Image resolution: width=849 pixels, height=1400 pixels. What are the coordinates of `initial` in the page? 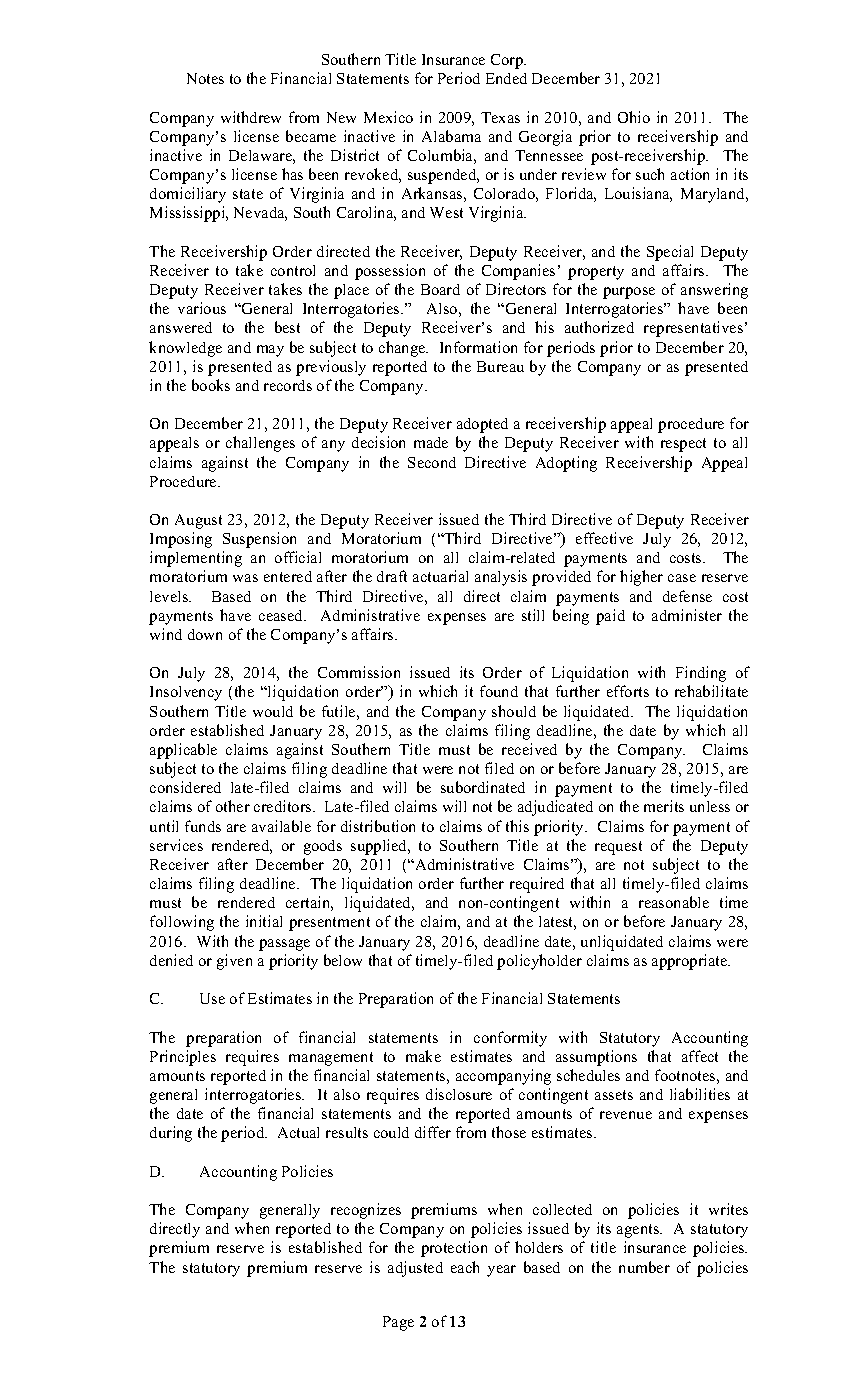 It's located at (264, 921).
